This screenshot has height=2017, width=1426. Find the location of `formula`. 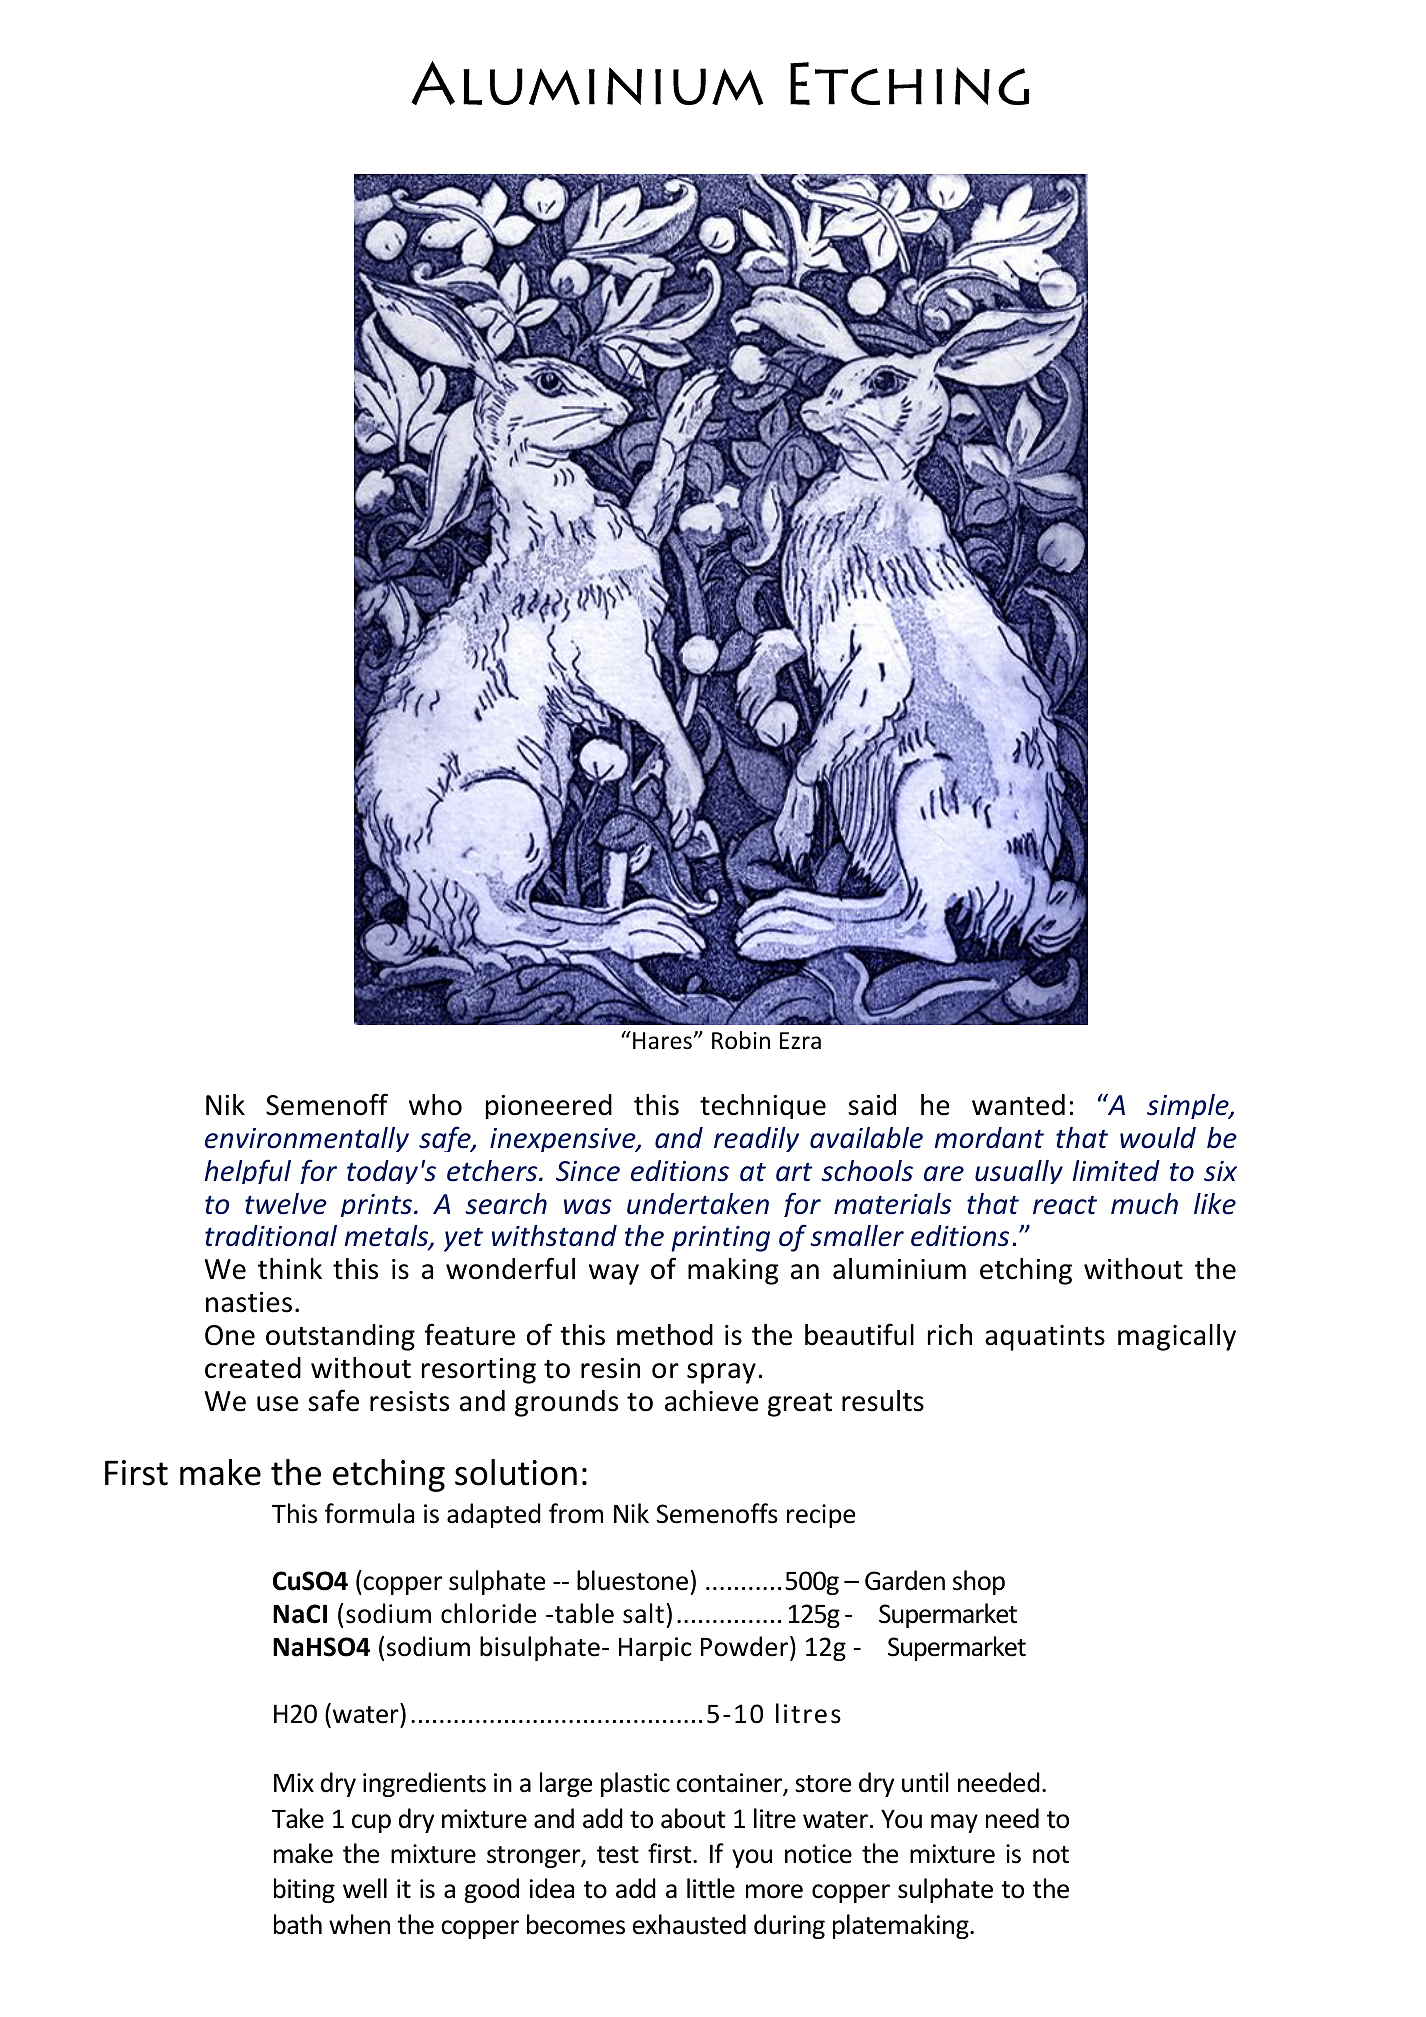

formula is located at coordinates (369, 1513).
